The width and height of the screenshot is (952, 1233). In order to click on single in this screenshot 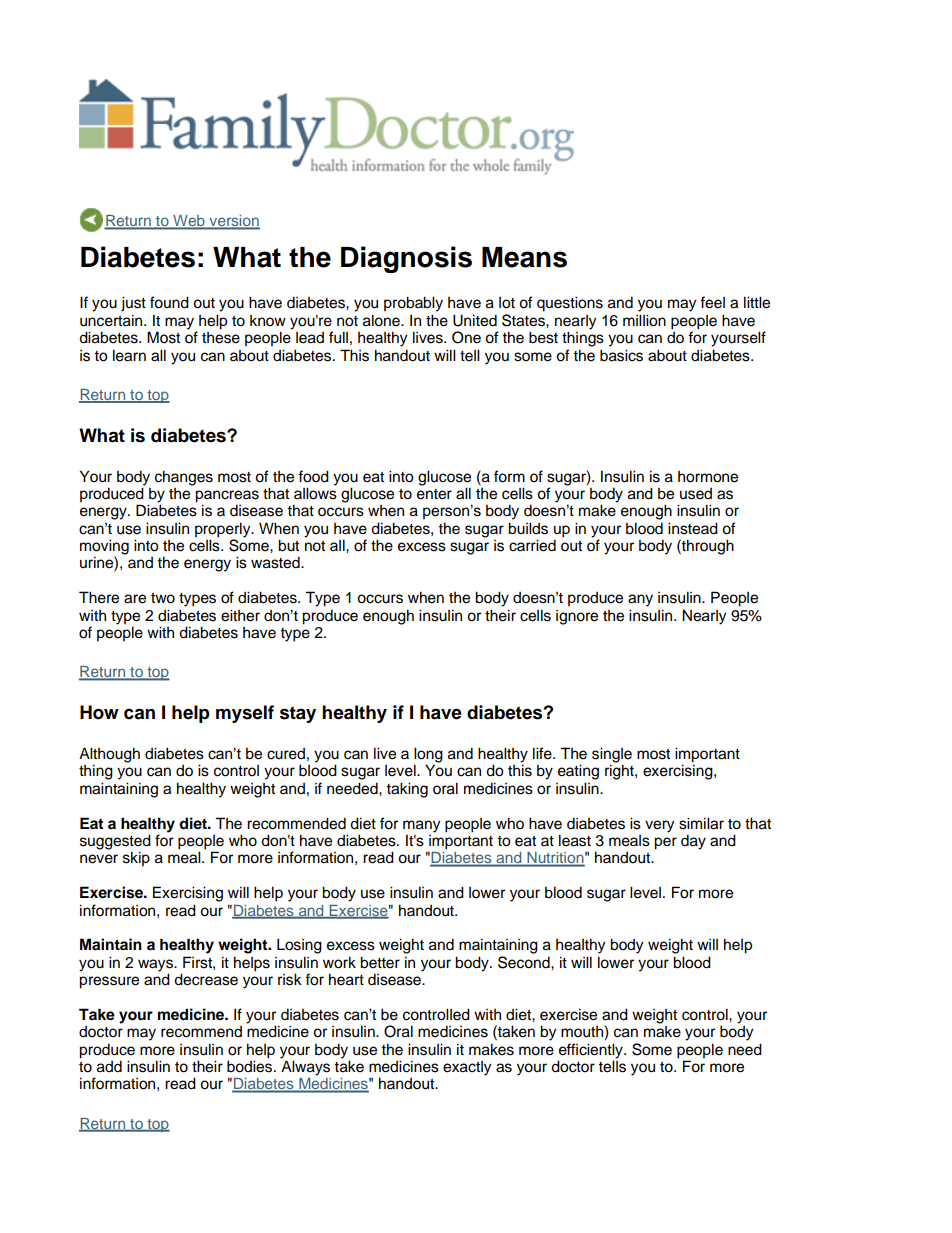, I will do `click(612, 756)`.
